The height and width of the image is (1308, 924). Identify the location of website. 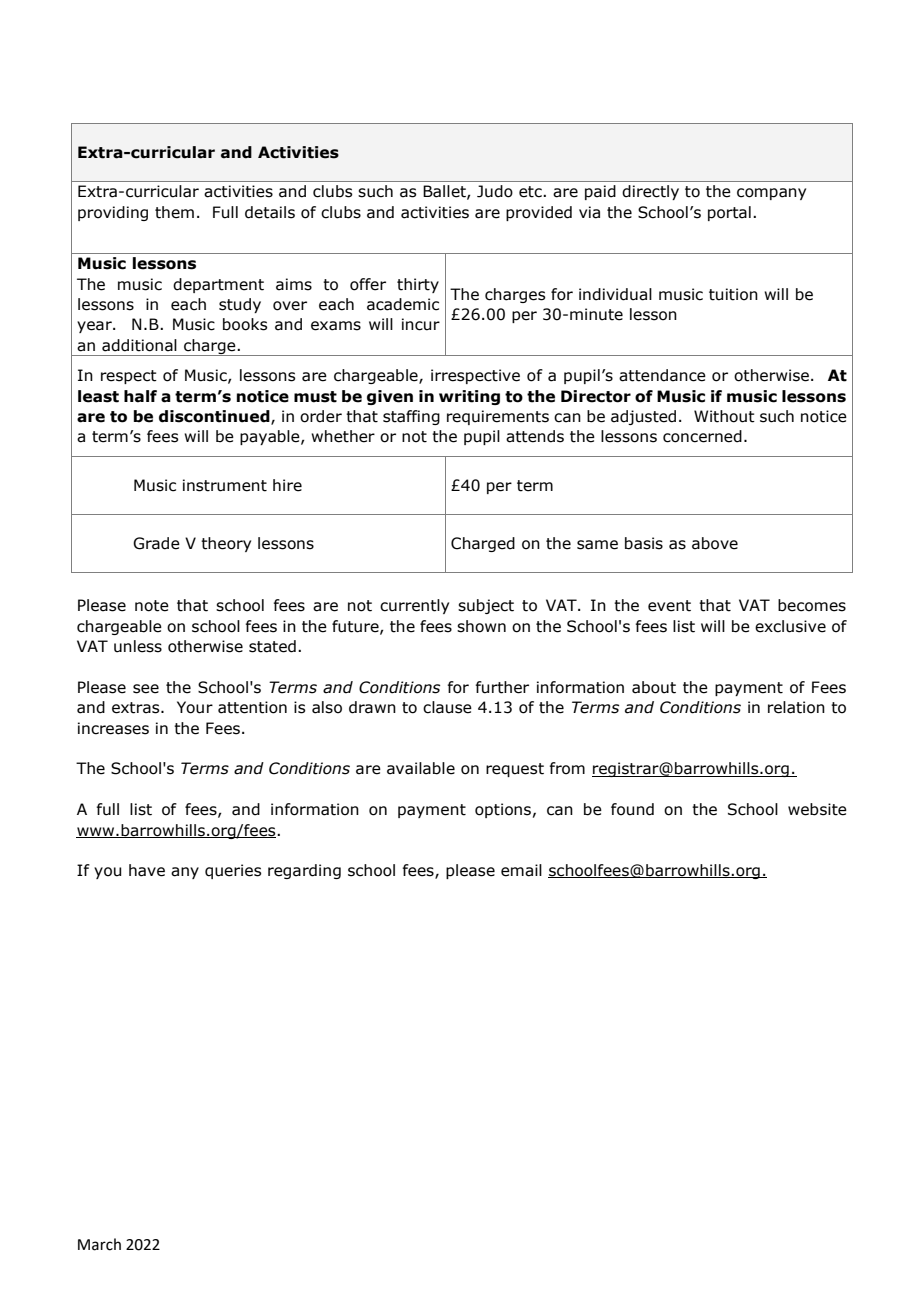
(817, 809).
